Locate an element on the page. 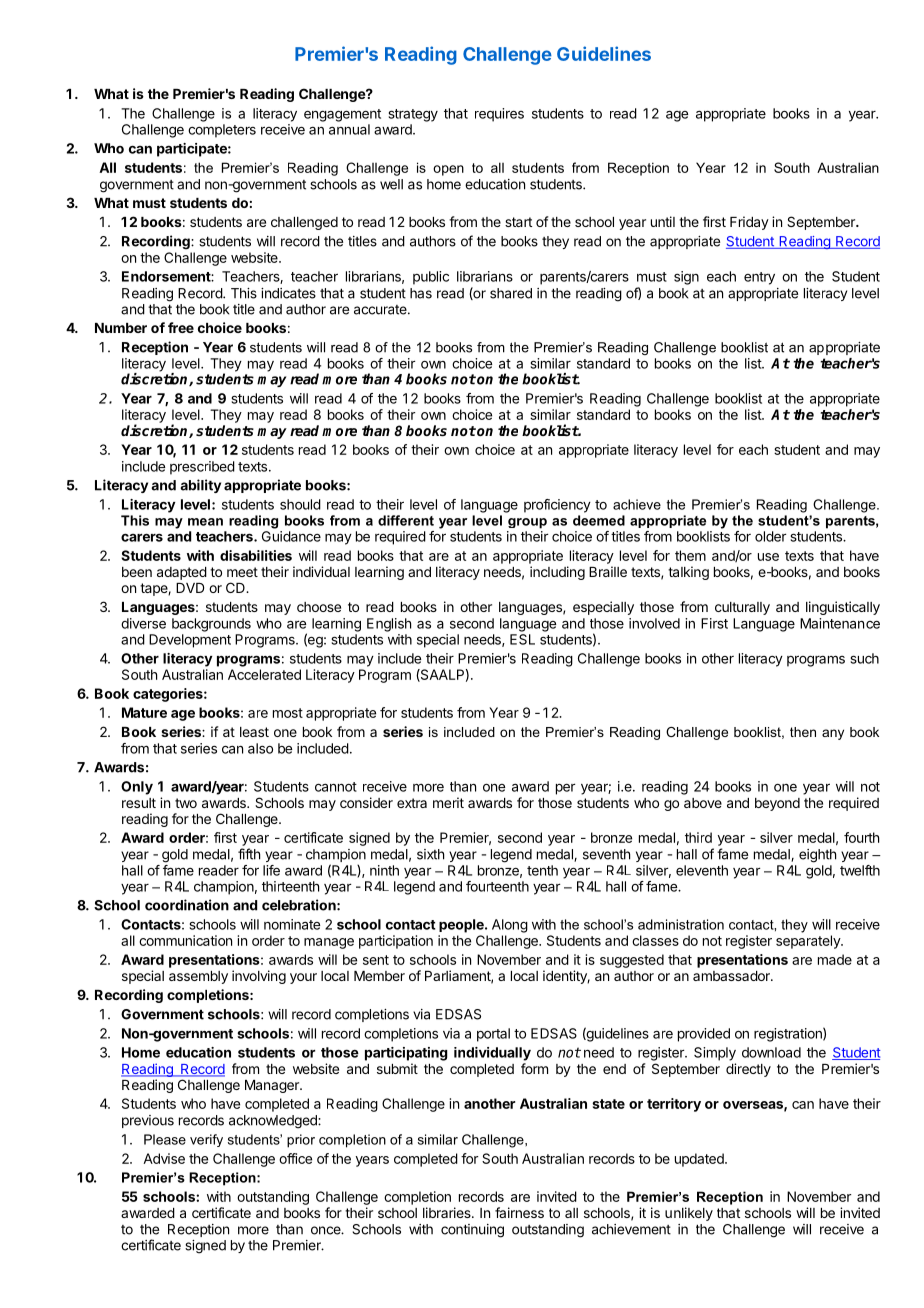  fairness is located at coordinates (519, 1212).
